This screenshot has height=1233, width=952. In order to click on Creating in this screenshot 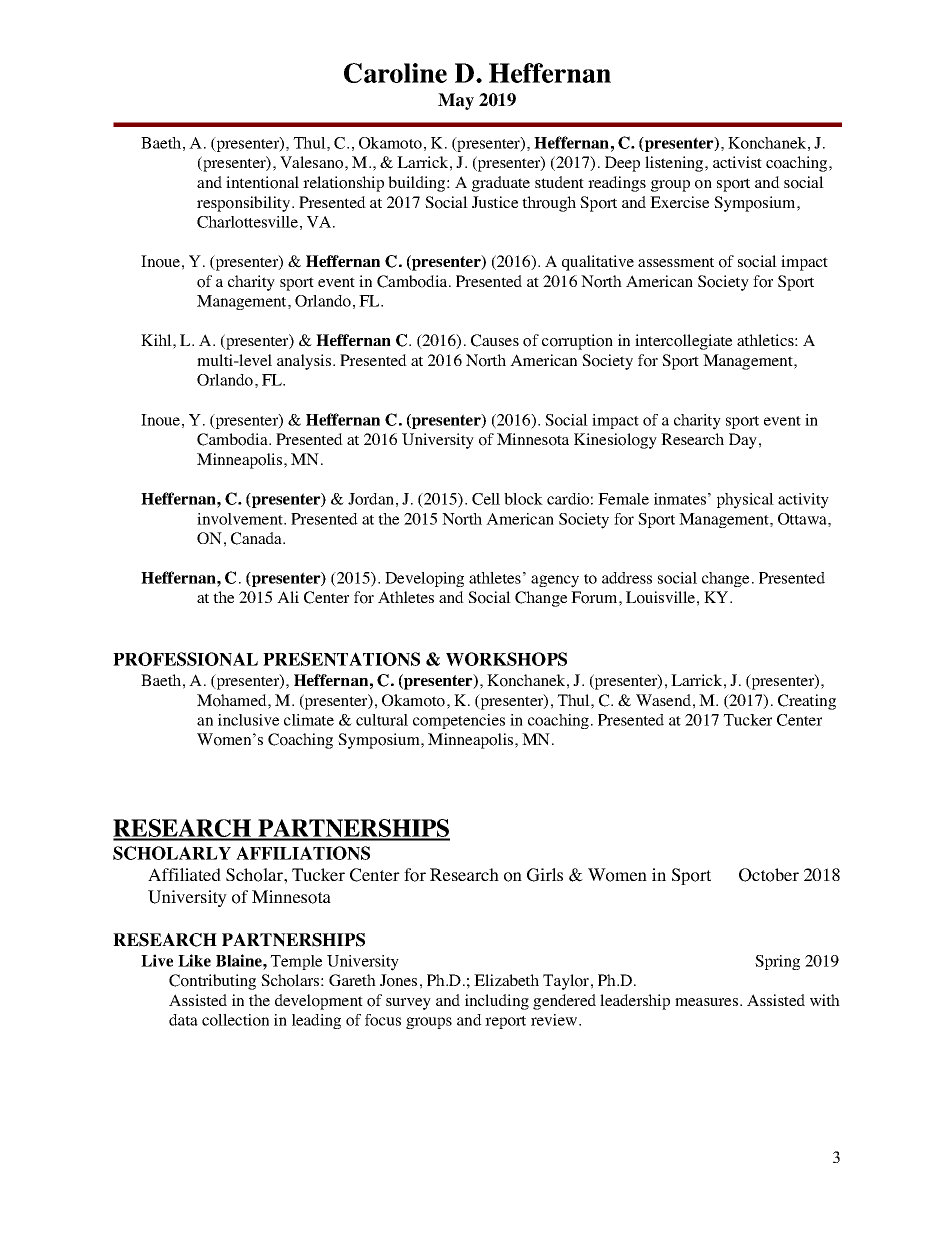, I will do `click(807, 702)`.
